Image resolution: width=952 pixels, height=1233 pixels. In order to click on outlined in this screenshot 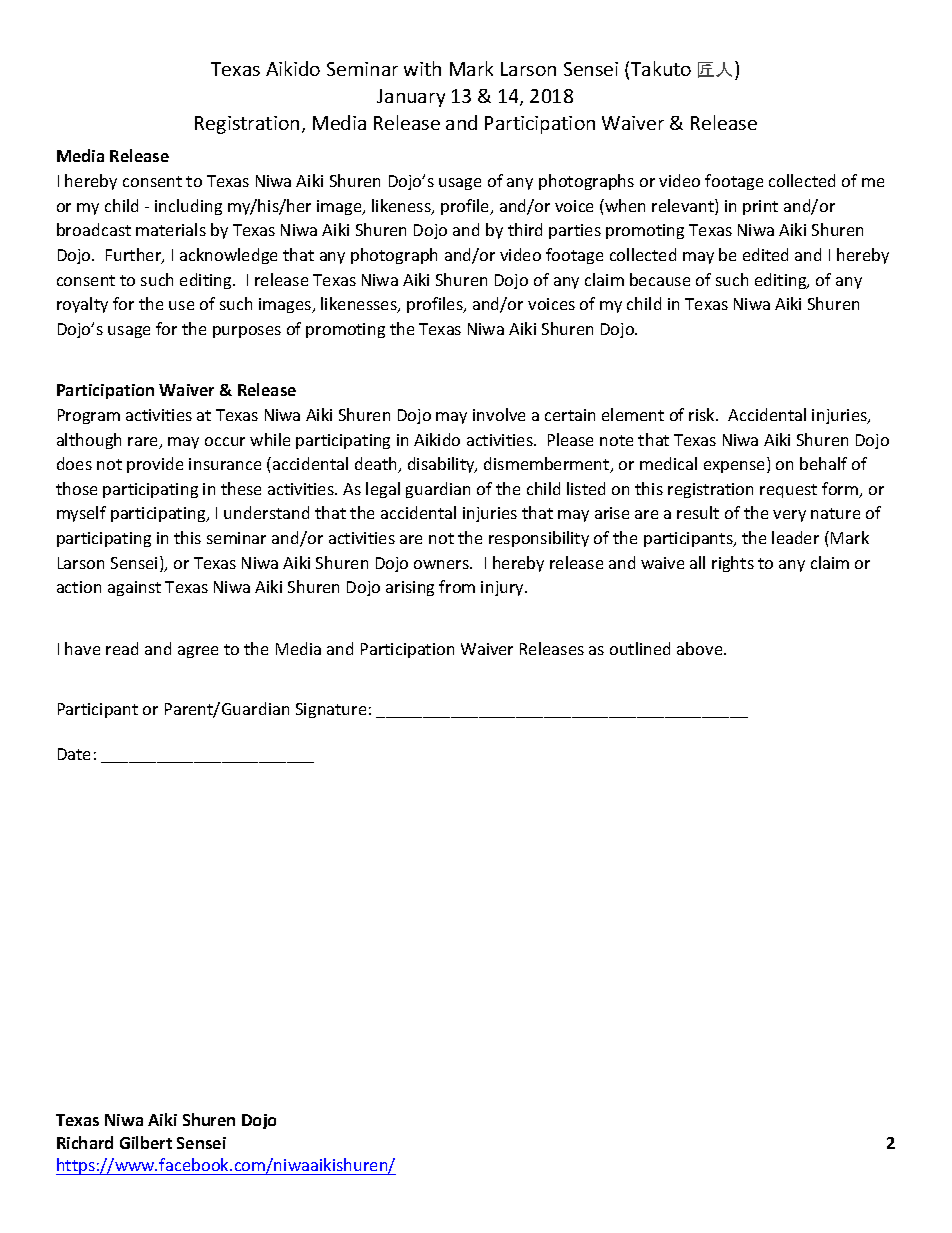, I will do `click(640, 648)`.
